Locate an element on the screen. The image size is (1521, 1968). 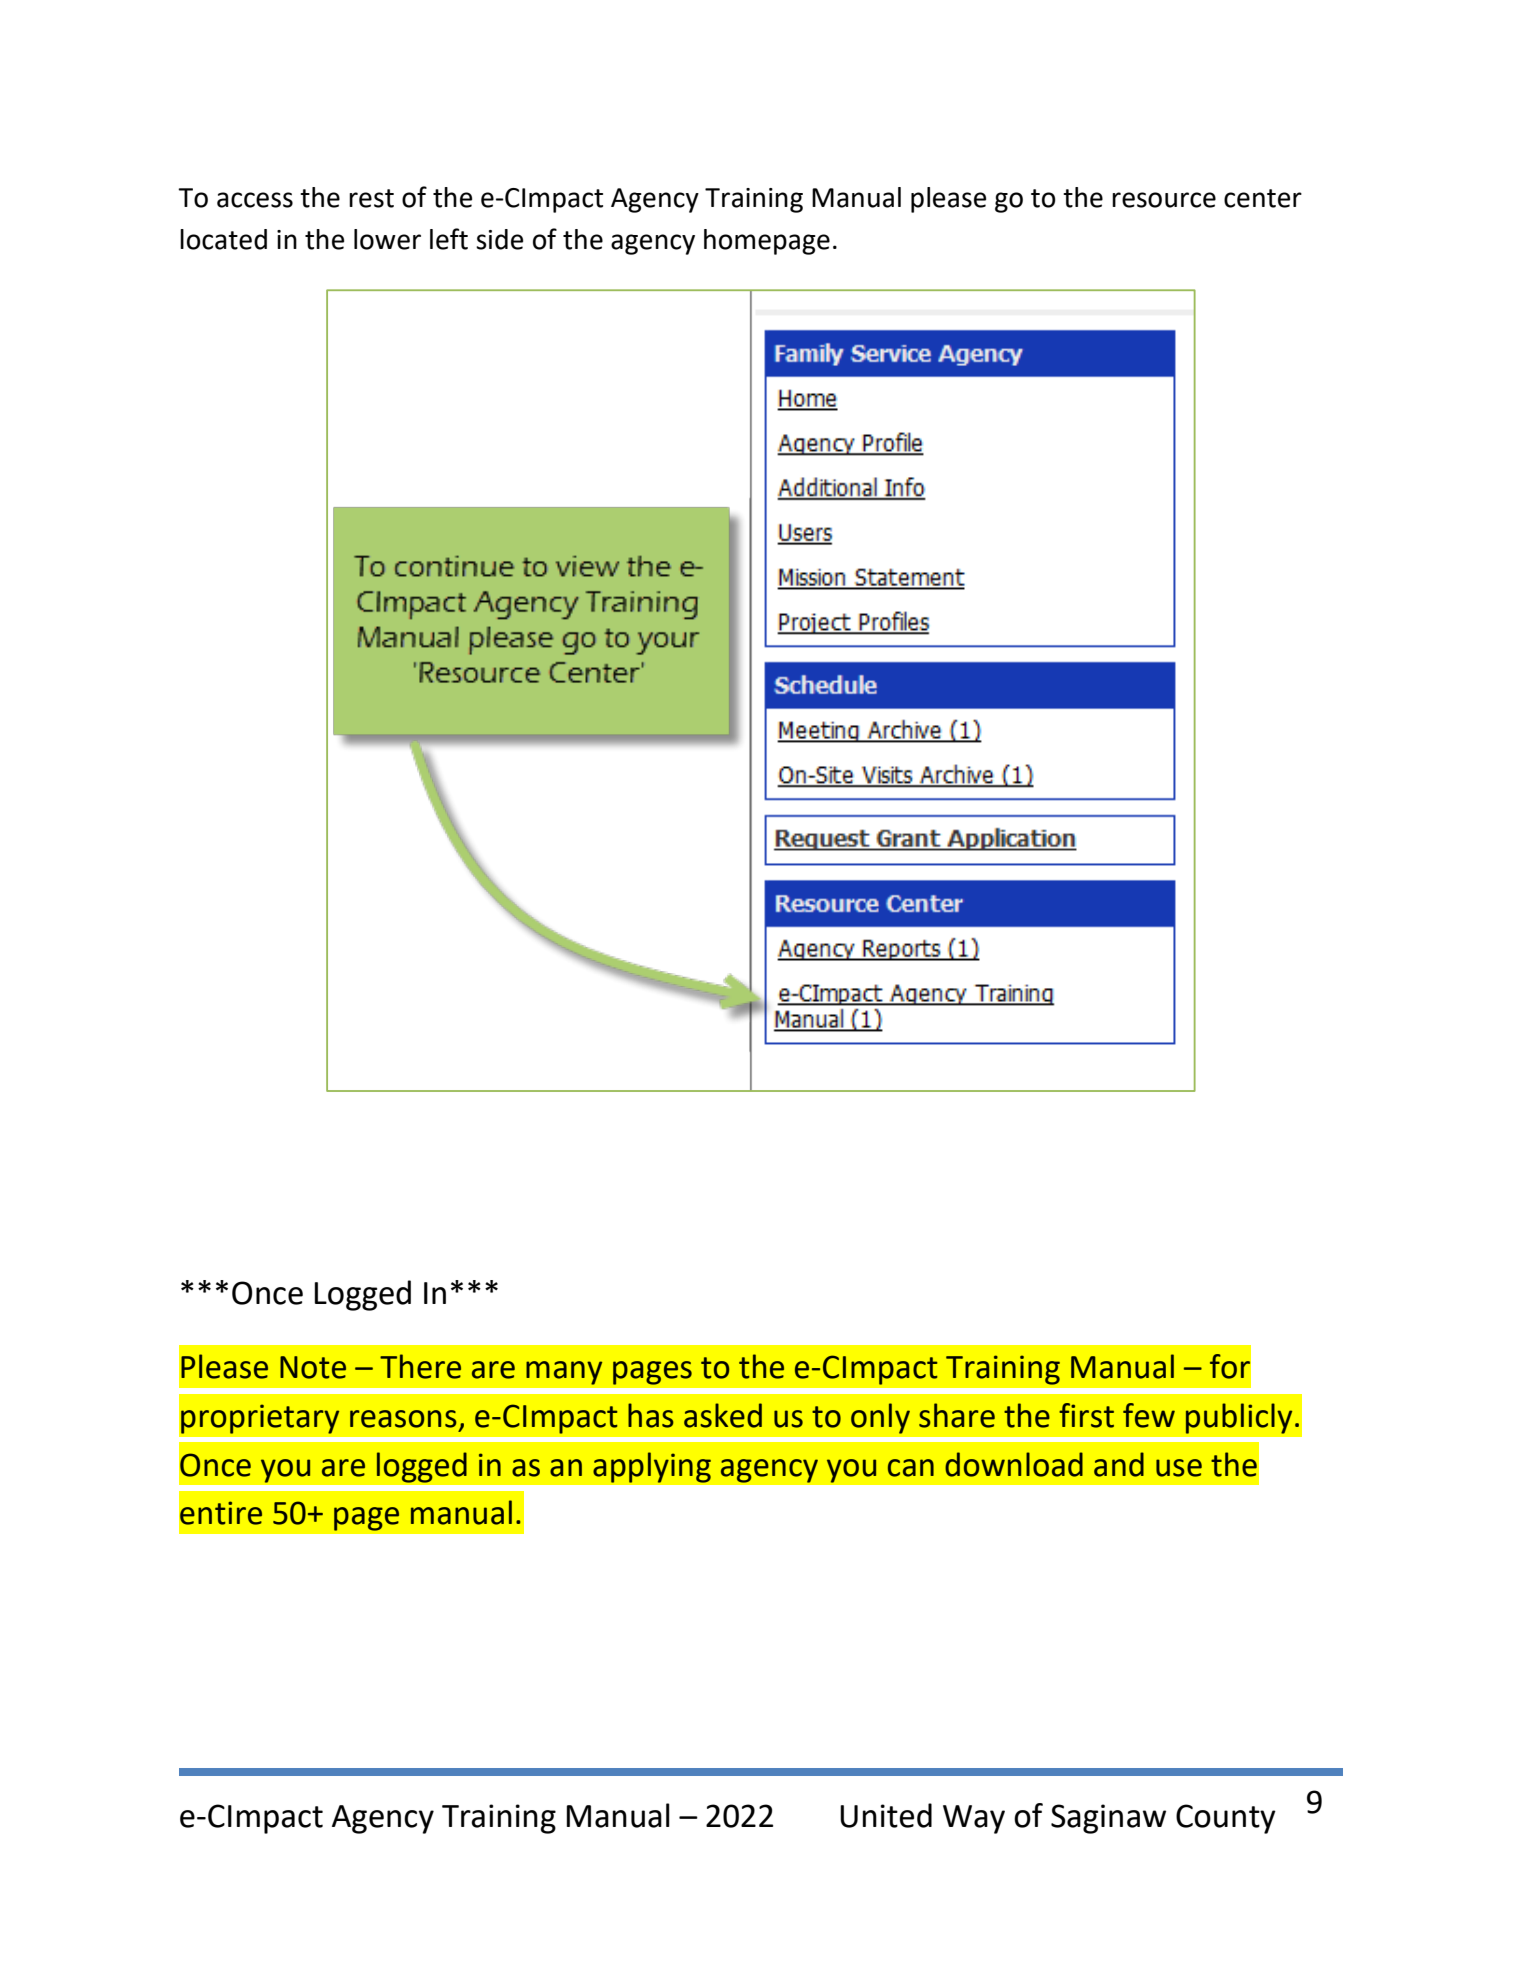
resource is located at coordinates (1164, 200).
